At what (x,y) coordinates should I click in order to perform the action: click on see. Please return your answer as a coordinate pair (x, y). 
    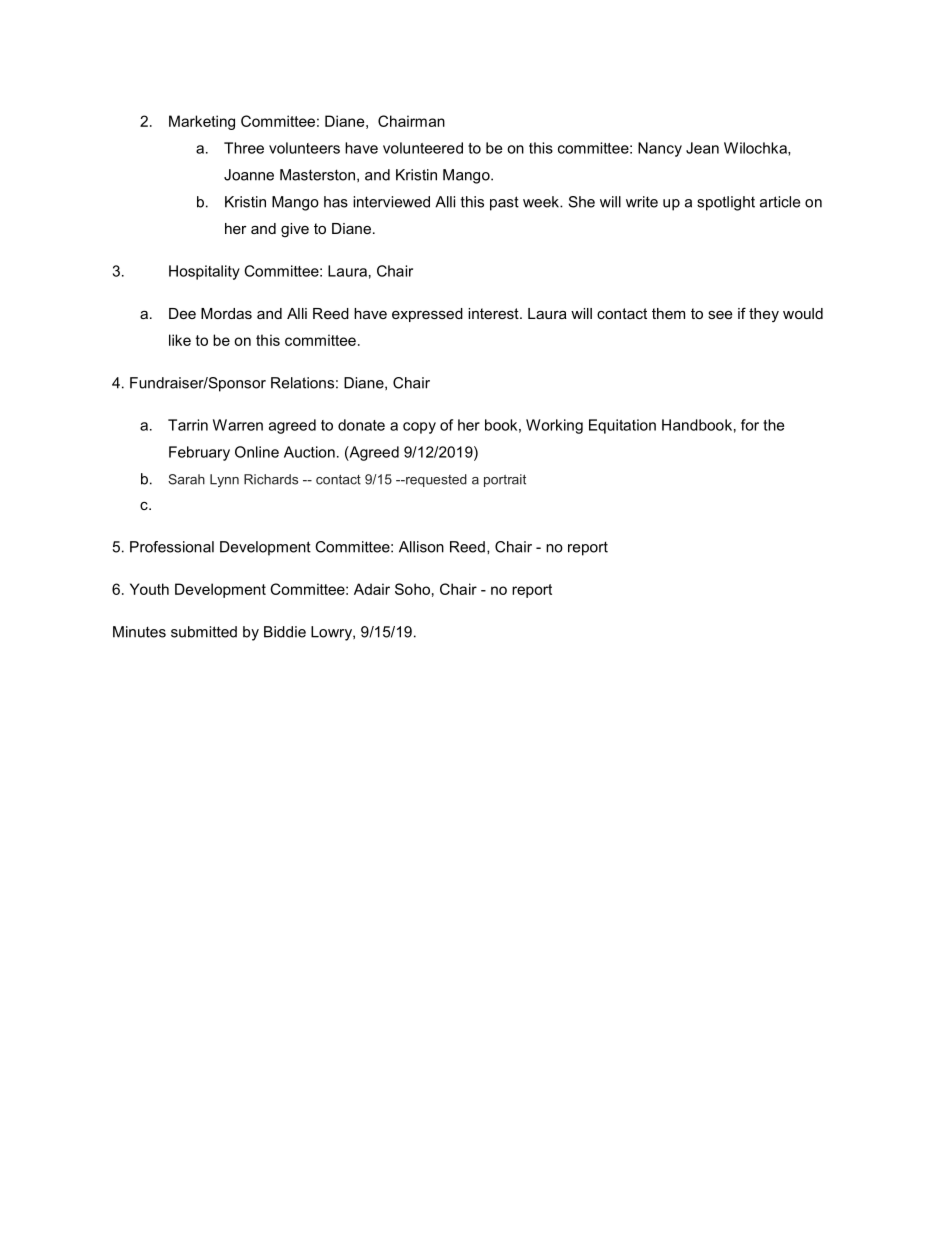
    Looking at the image, I should click on (720, 315).
